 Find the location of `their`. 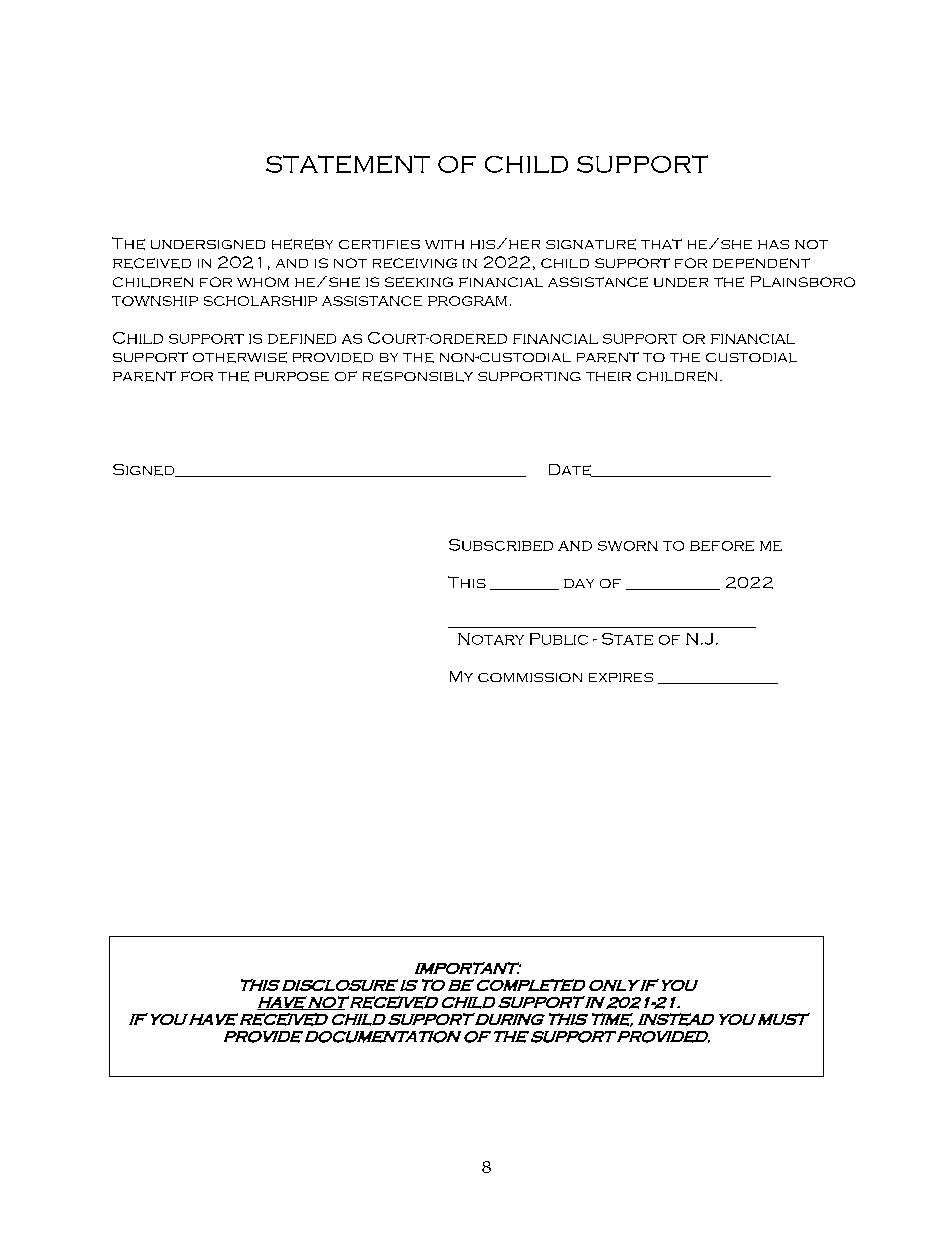

their is located at coordinates (608, 376).
